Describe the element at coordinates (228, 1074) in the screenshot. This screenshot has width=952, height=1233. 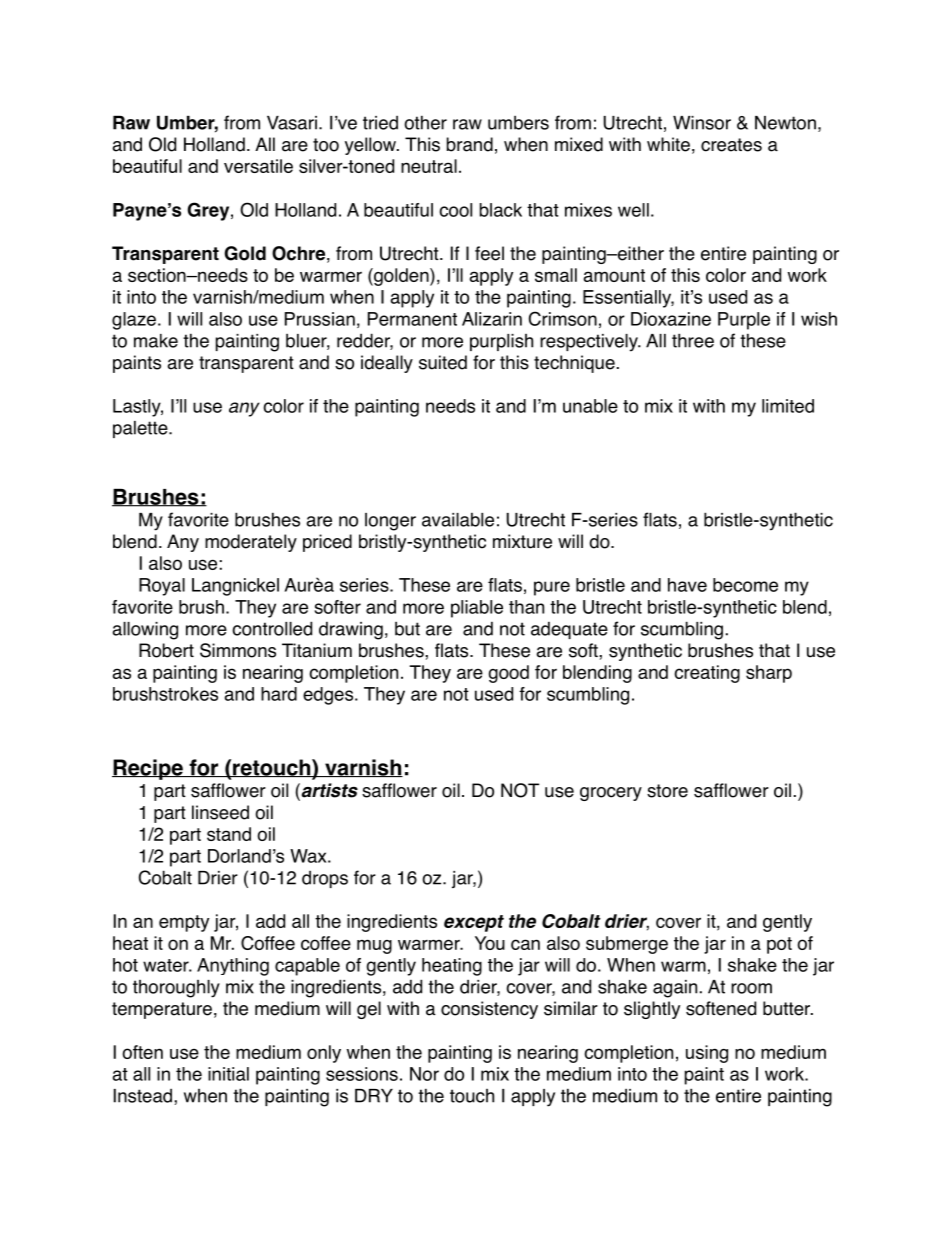
I see `initial` at that location.
